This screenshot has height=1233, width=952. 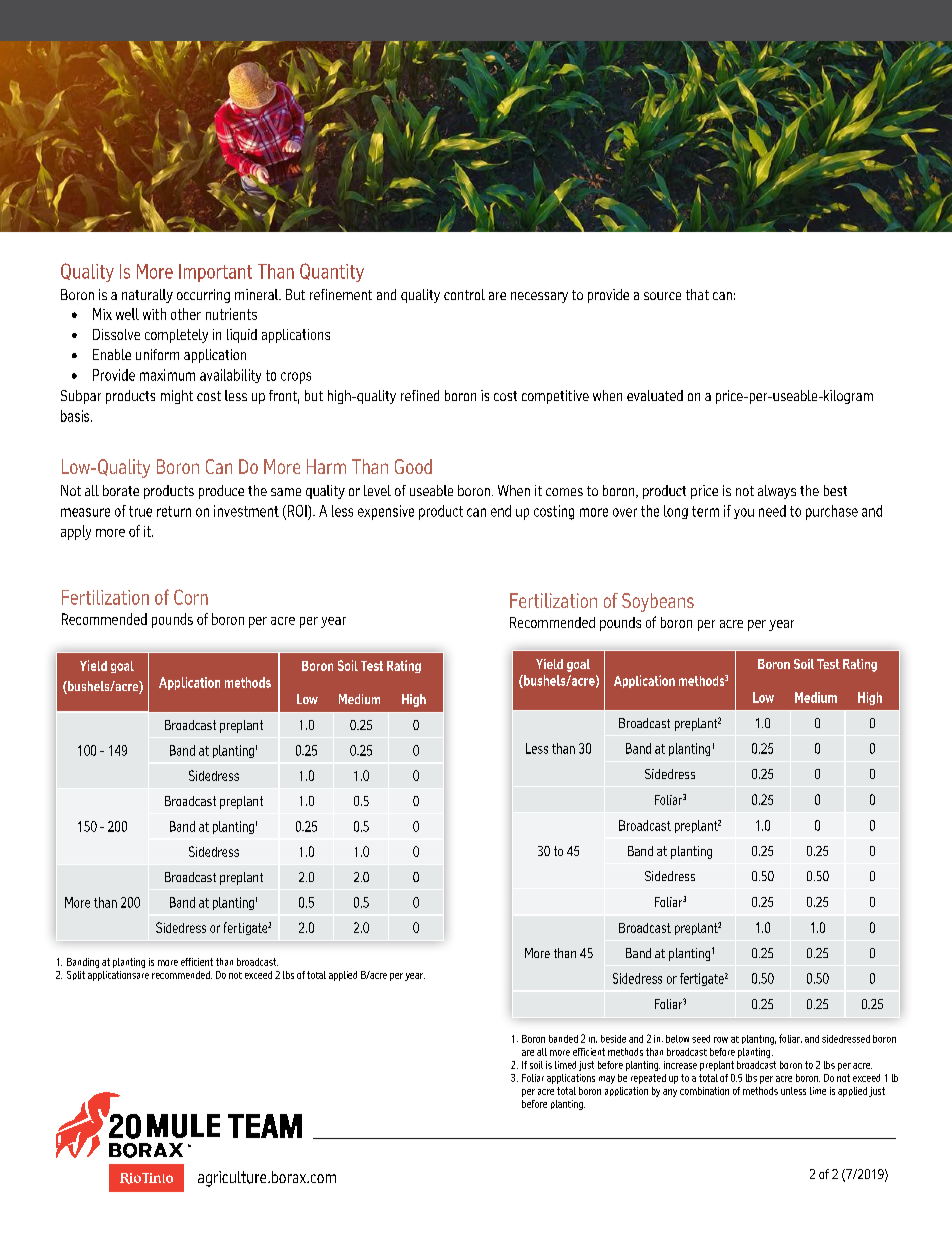 What do you see at coordinates (147, 296) in the screenshot?
I see `naturally` at bounding box center [147, 296].
